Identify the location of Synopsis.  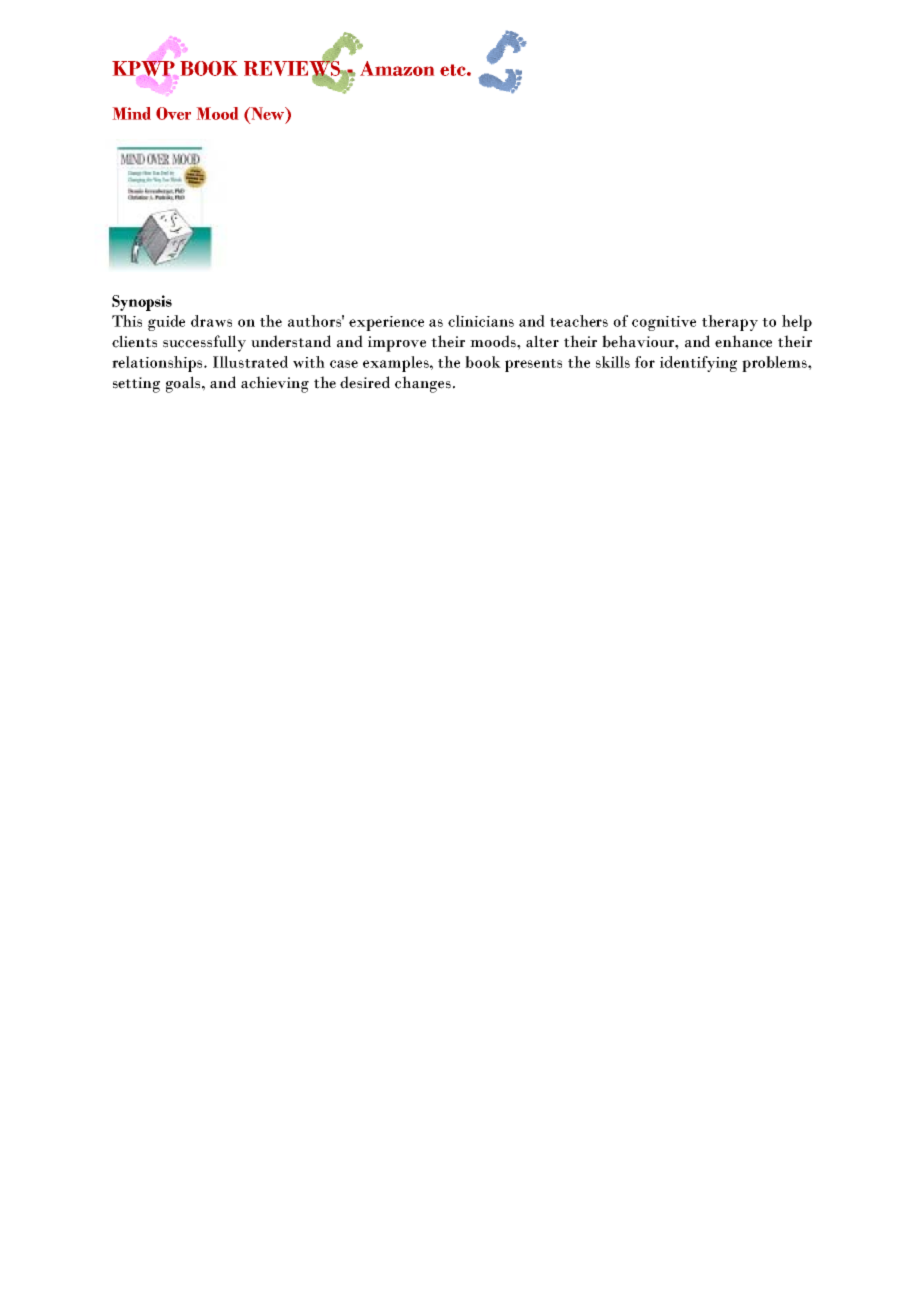
(142, 303).
